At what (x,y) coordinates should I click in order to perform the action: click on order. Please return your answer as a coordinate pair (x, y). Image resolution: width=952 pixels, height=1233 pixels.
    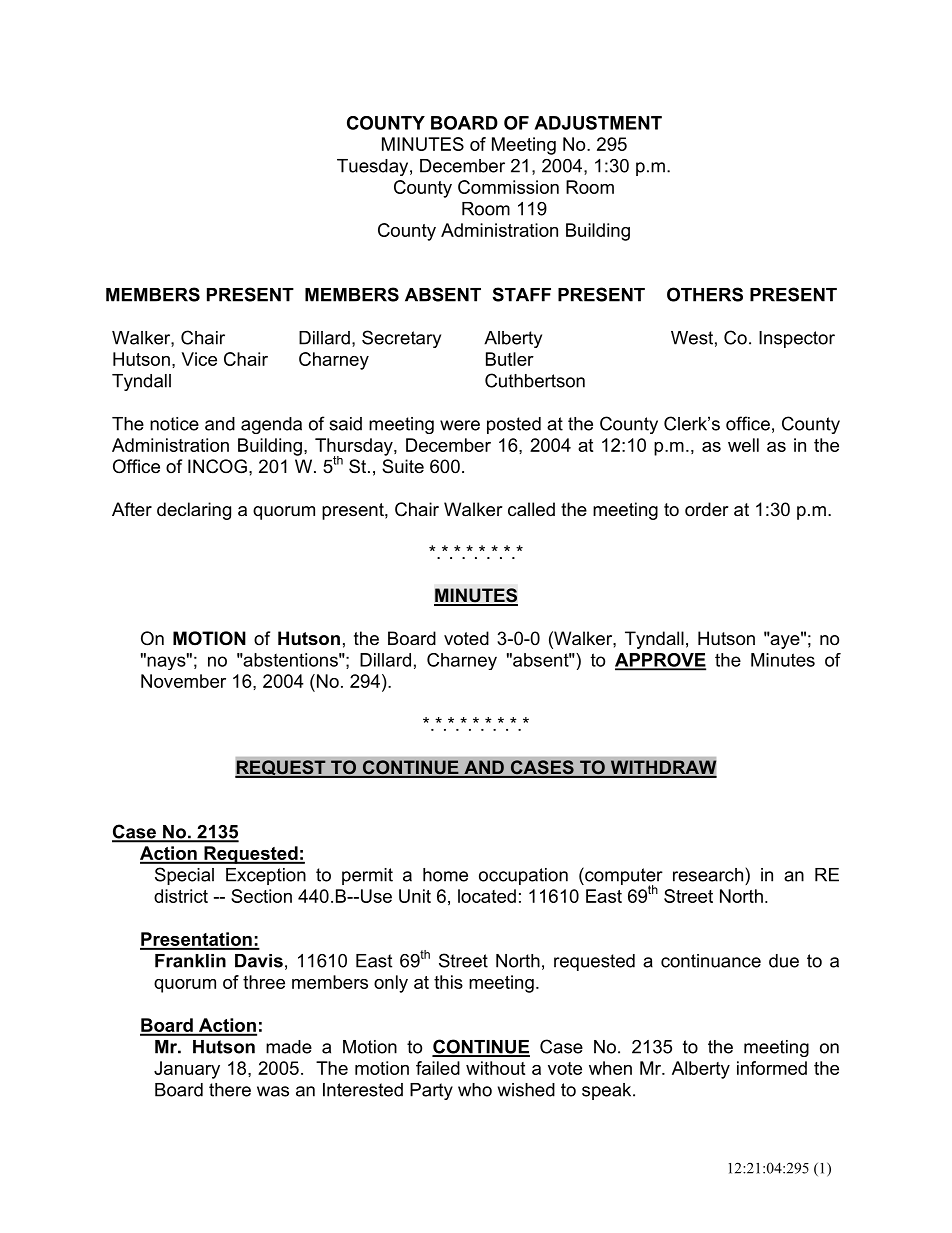
    Looking at the image, I should click on (707, 509).
